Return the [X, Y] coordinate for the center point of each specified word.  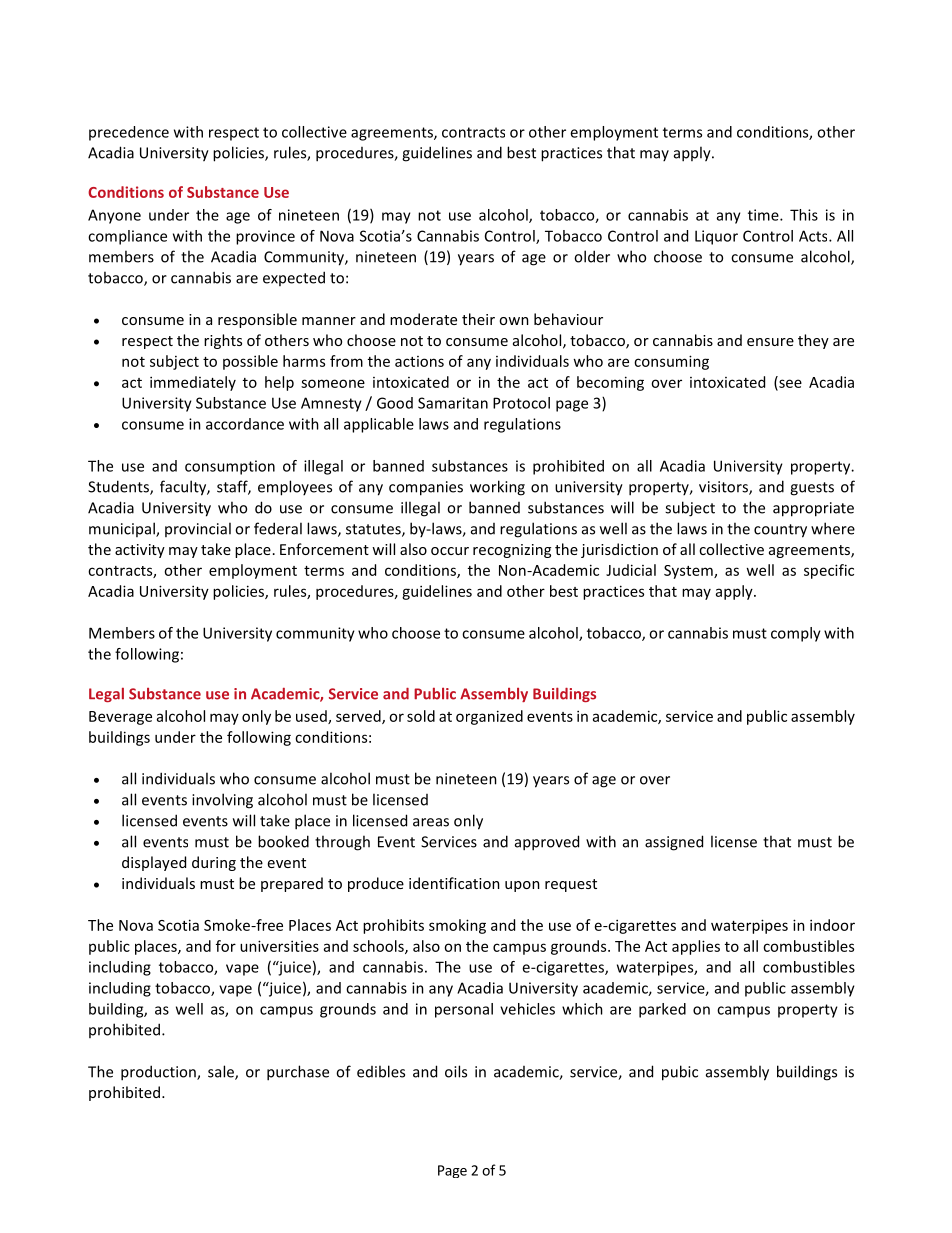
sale [222, 1072]
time [764, 215]
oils [456, 1071]
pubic [680, 1073]
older [592, 256]
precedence [129, 133]
